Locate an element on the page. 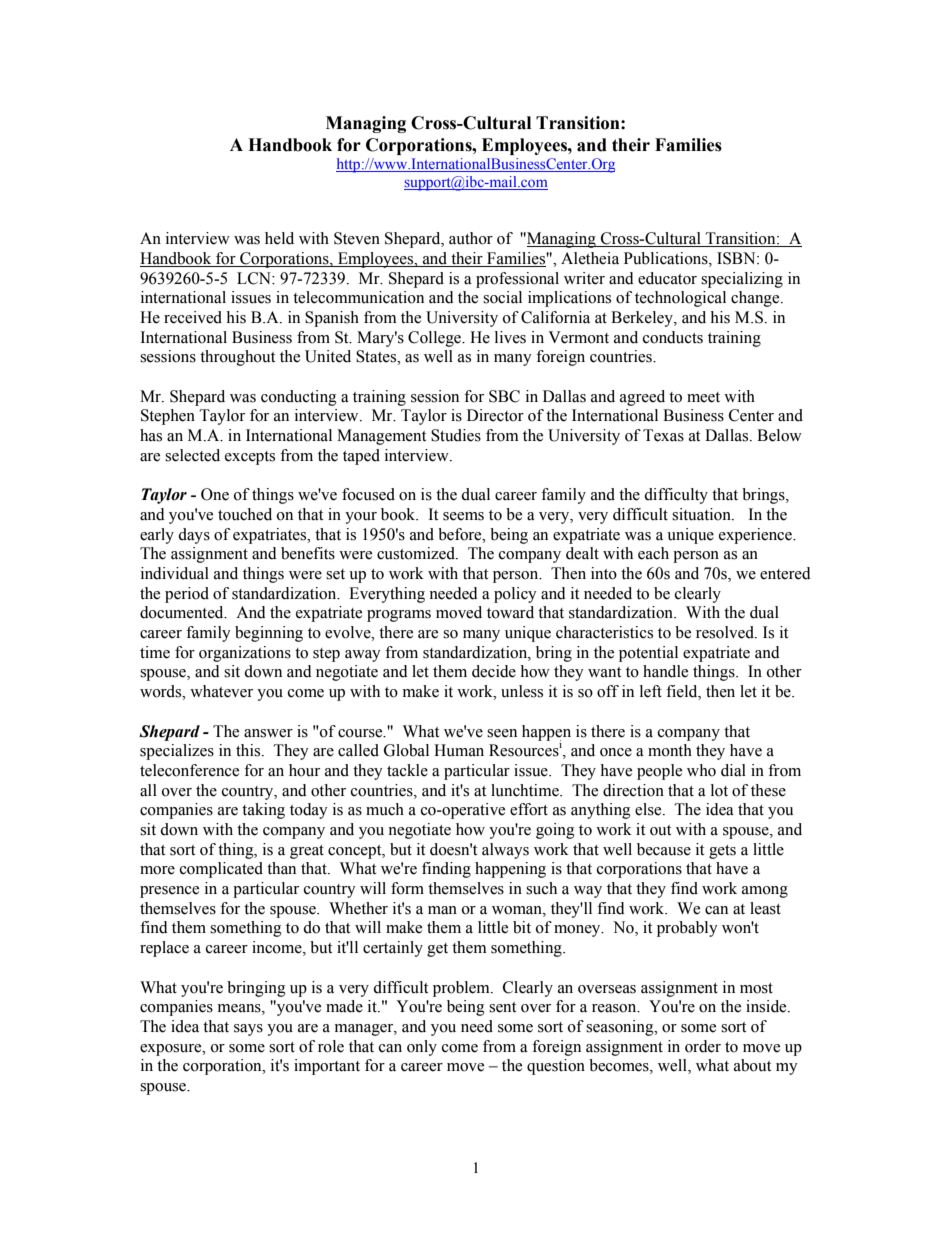 The height and width of the page is (1233, 952). gets is located at coordinates (722, 852).
